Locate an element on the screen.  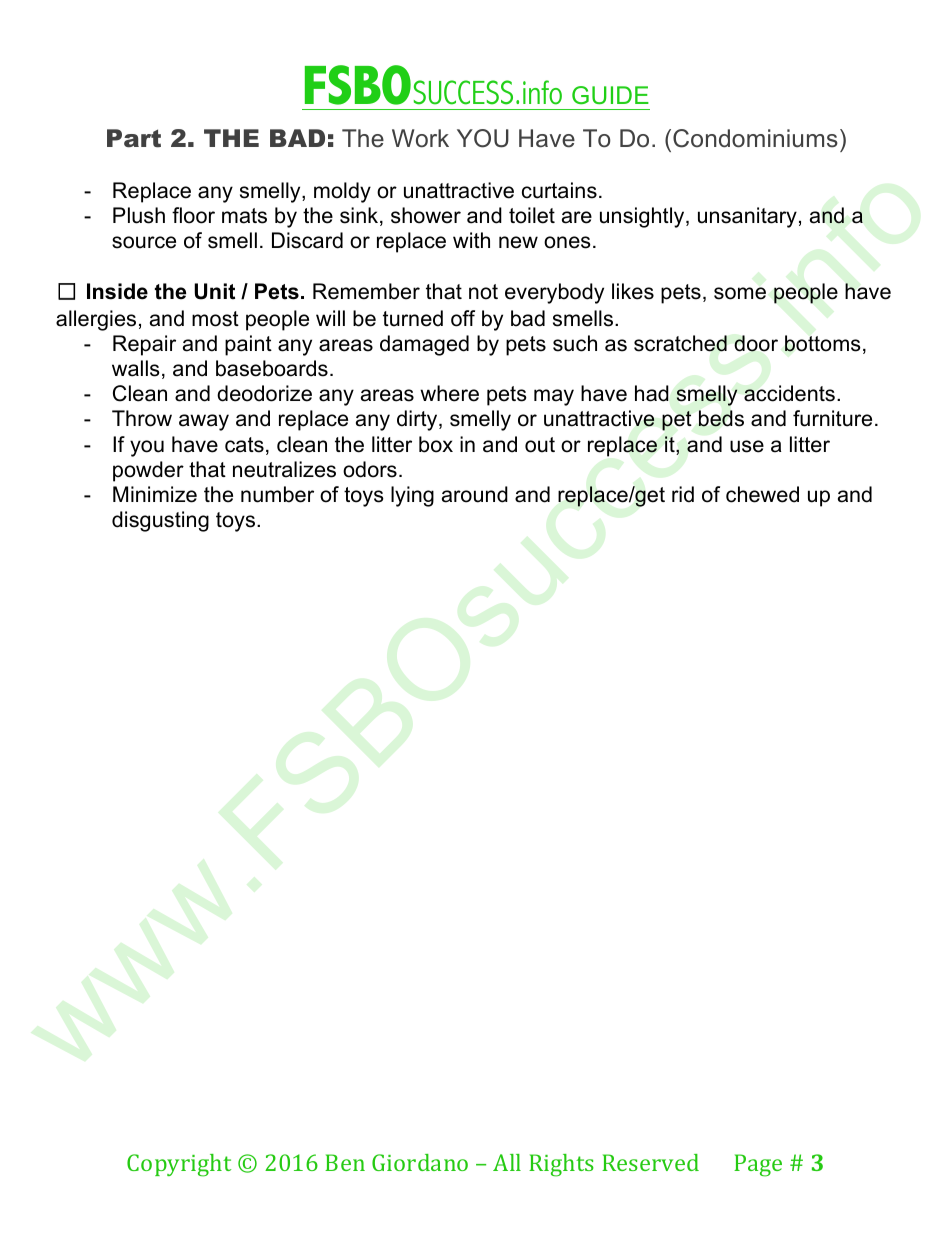
around is located at coordinates (475, 494).
